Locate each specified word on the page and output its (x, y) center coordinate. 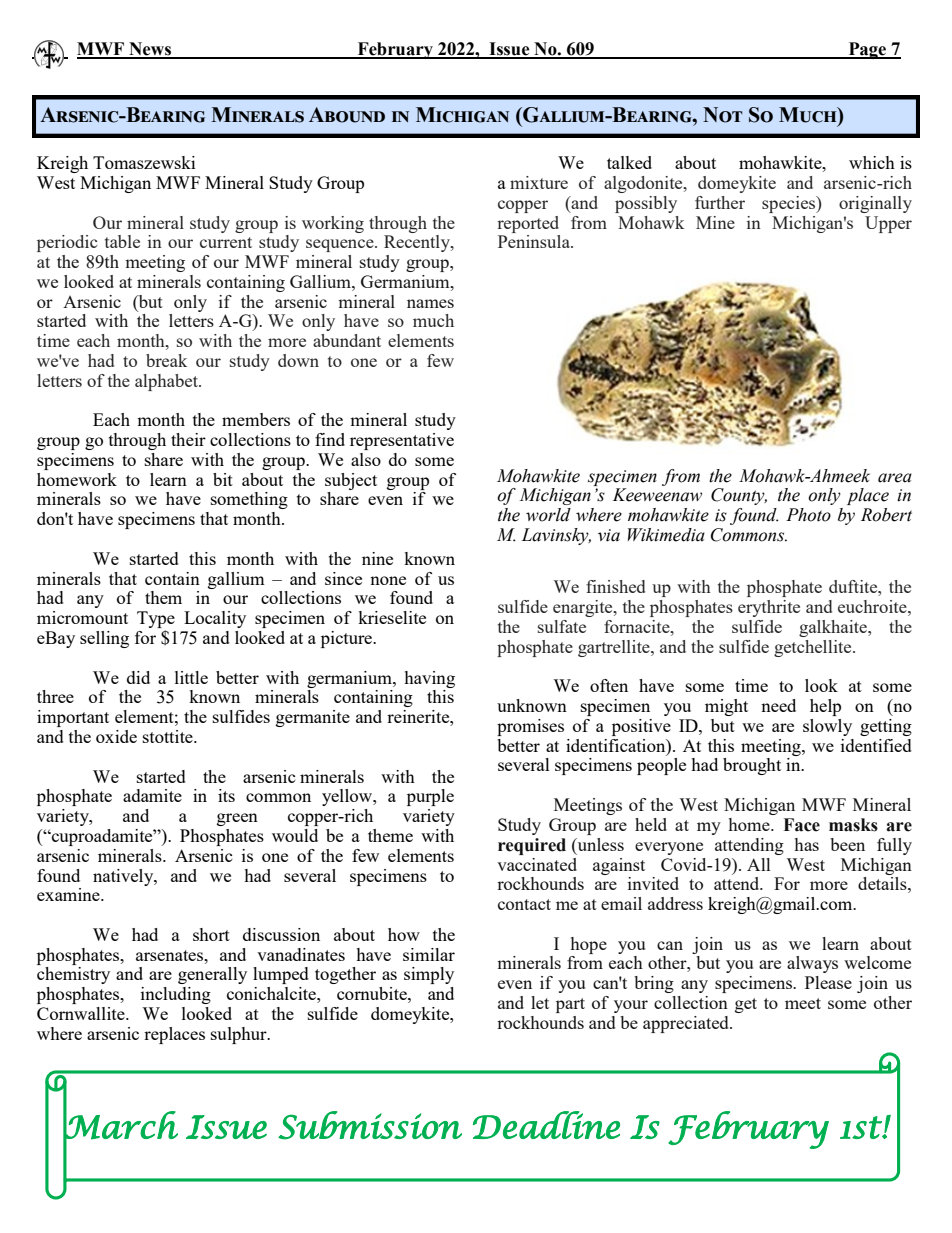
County (739, 496)
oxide (116, 736)
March (120, 1125)
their (188, 439)
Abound (347, 115)
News (150, 50)
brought (752, 766)
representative (402, 441)
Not (723, 115)
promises (530, 727)
